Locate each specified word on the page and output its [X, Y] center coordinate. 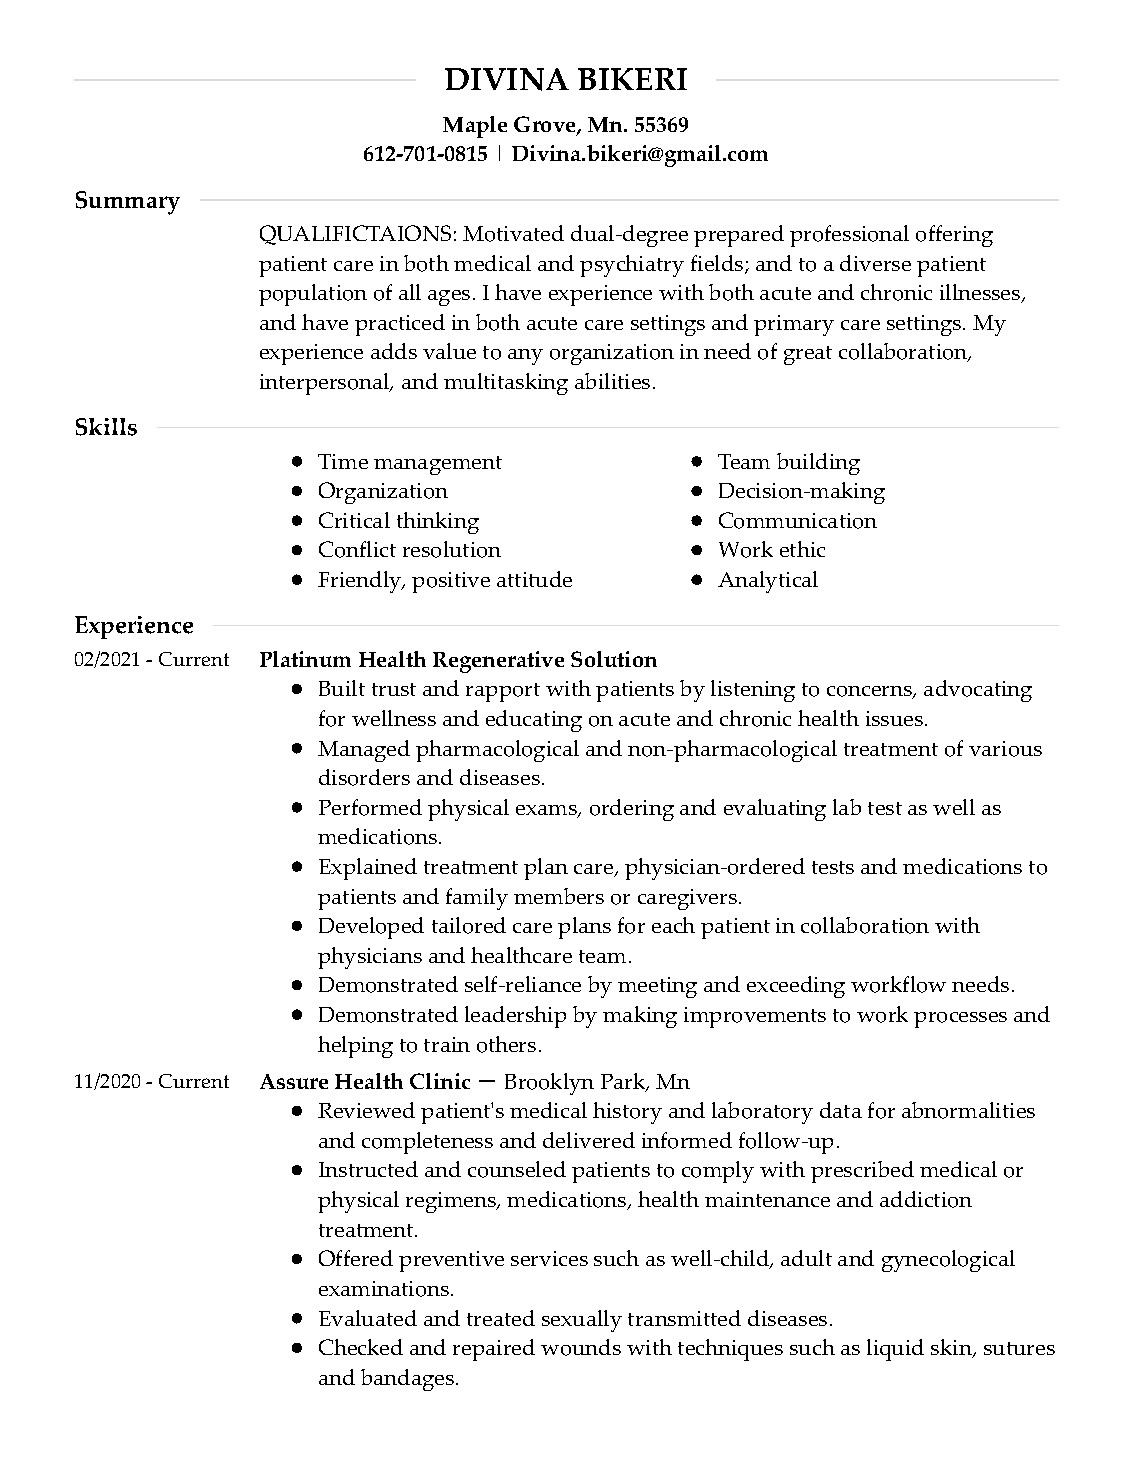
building [818, 464]
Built [342, 688]
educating [534, 721]
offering [954, 236]
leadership [515, 1017]
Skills [106, 427]
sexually [582, 1321]
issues [896, 718]
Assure [294, 1081]
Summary [128, 203]
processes [960, 1020]
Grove [546, 126]
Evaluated [368, 1318]
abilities [612, 381]
